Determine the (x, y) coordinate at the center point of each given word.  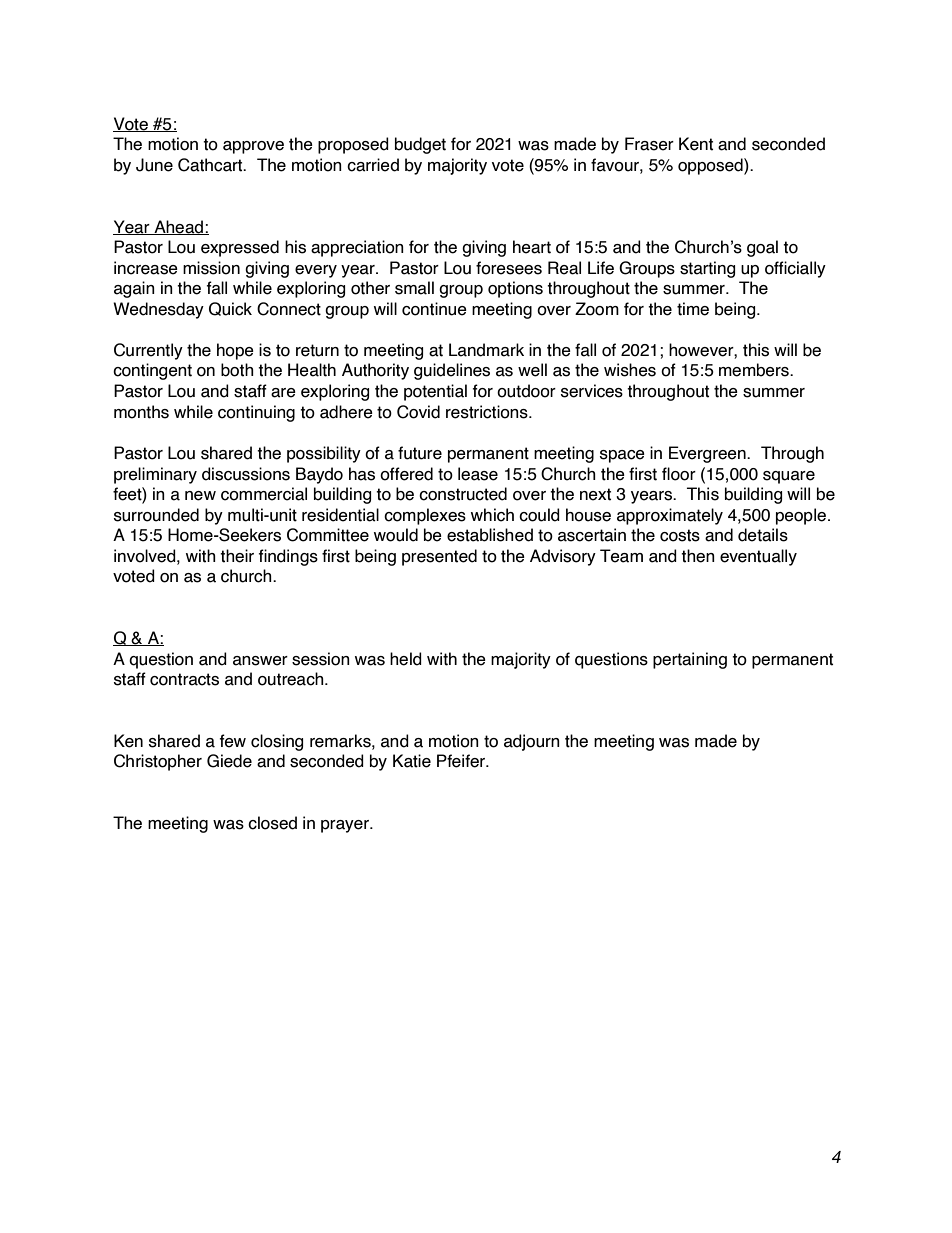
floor (679, 474)
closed (272, 823)
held (406, 659)
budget (420, 145)
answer (260, 661)
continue (434, 309)
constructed (463, 494)
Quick (230, 309)
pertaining (690, 660)
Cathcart (211, 165)
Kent (696, 144)
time (693, 309)
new (200, 496)
